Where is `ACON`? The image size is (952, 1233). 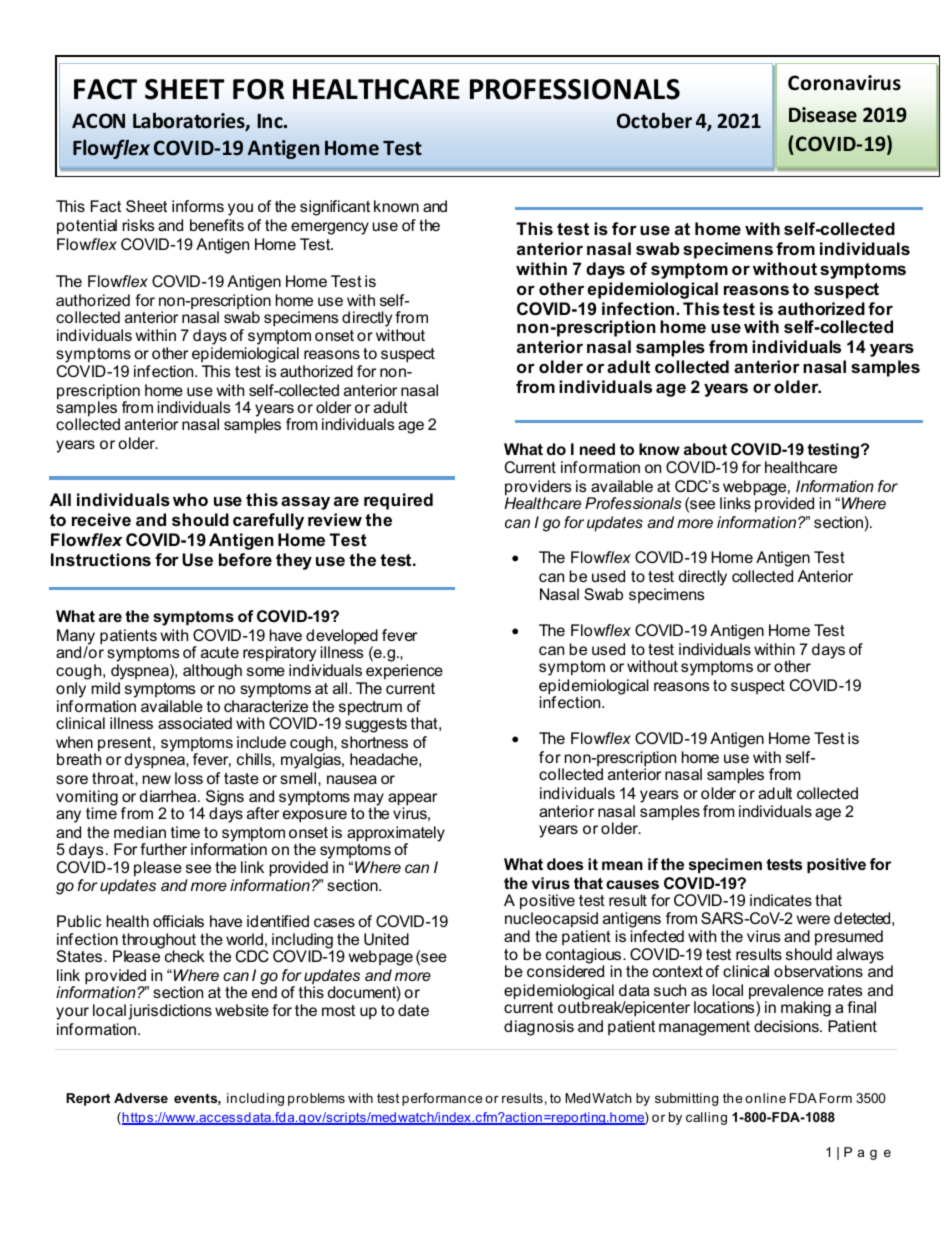 ACON is located at coordinates (98, 121).
